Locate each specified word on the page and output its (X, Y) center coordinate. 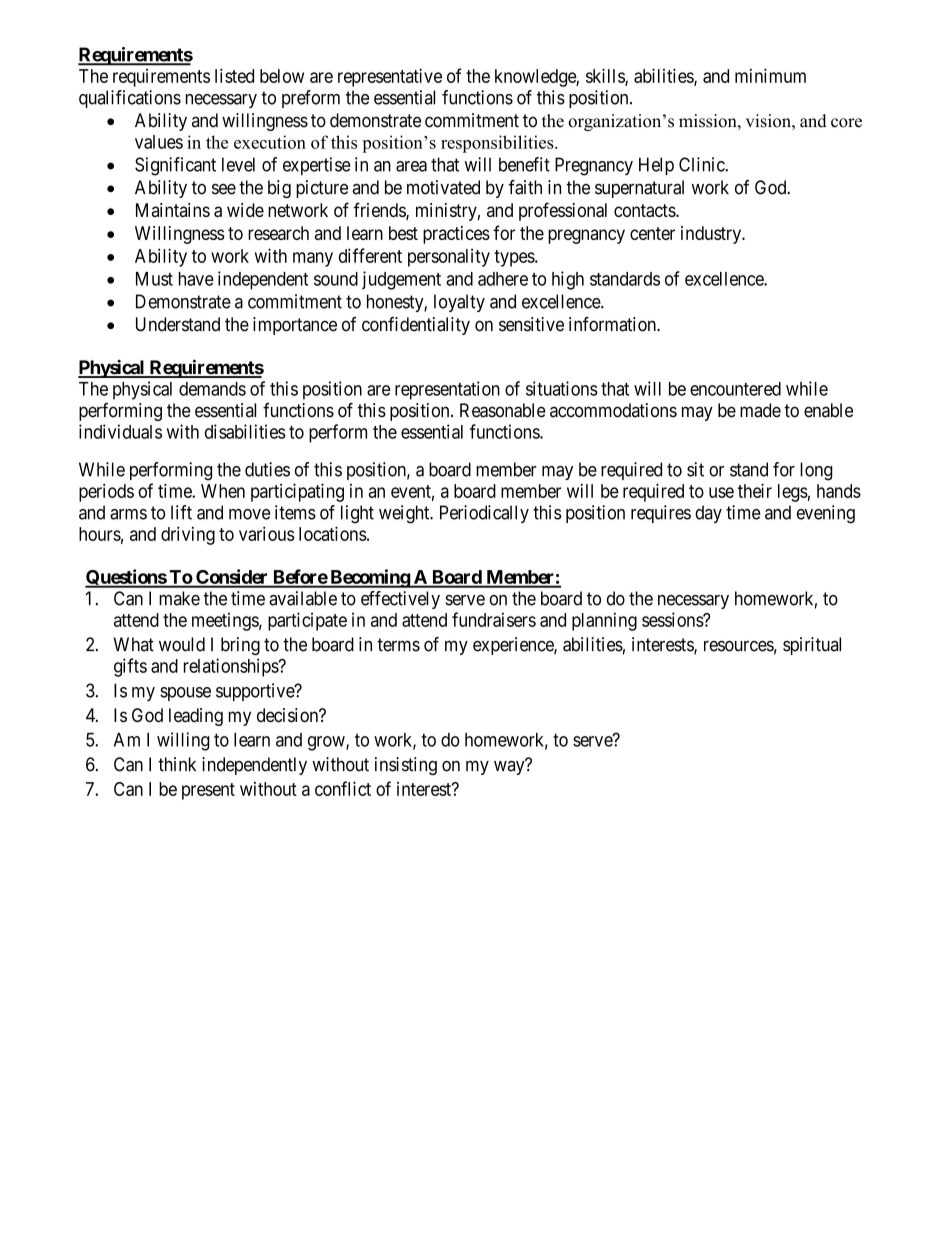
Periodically (484, 514)
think (177, 764)
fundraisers (494, 619)
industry (712, 235)
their (755, 490)
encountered (735, 389)
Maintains (173, 210)
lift (181, 512)
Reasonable (503, 410)
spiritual (812, 646)
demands (212, 389)
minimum (770, 75)
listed (234, 75)
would (182, 644)
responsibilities (498, 144)
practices (456, 235)
